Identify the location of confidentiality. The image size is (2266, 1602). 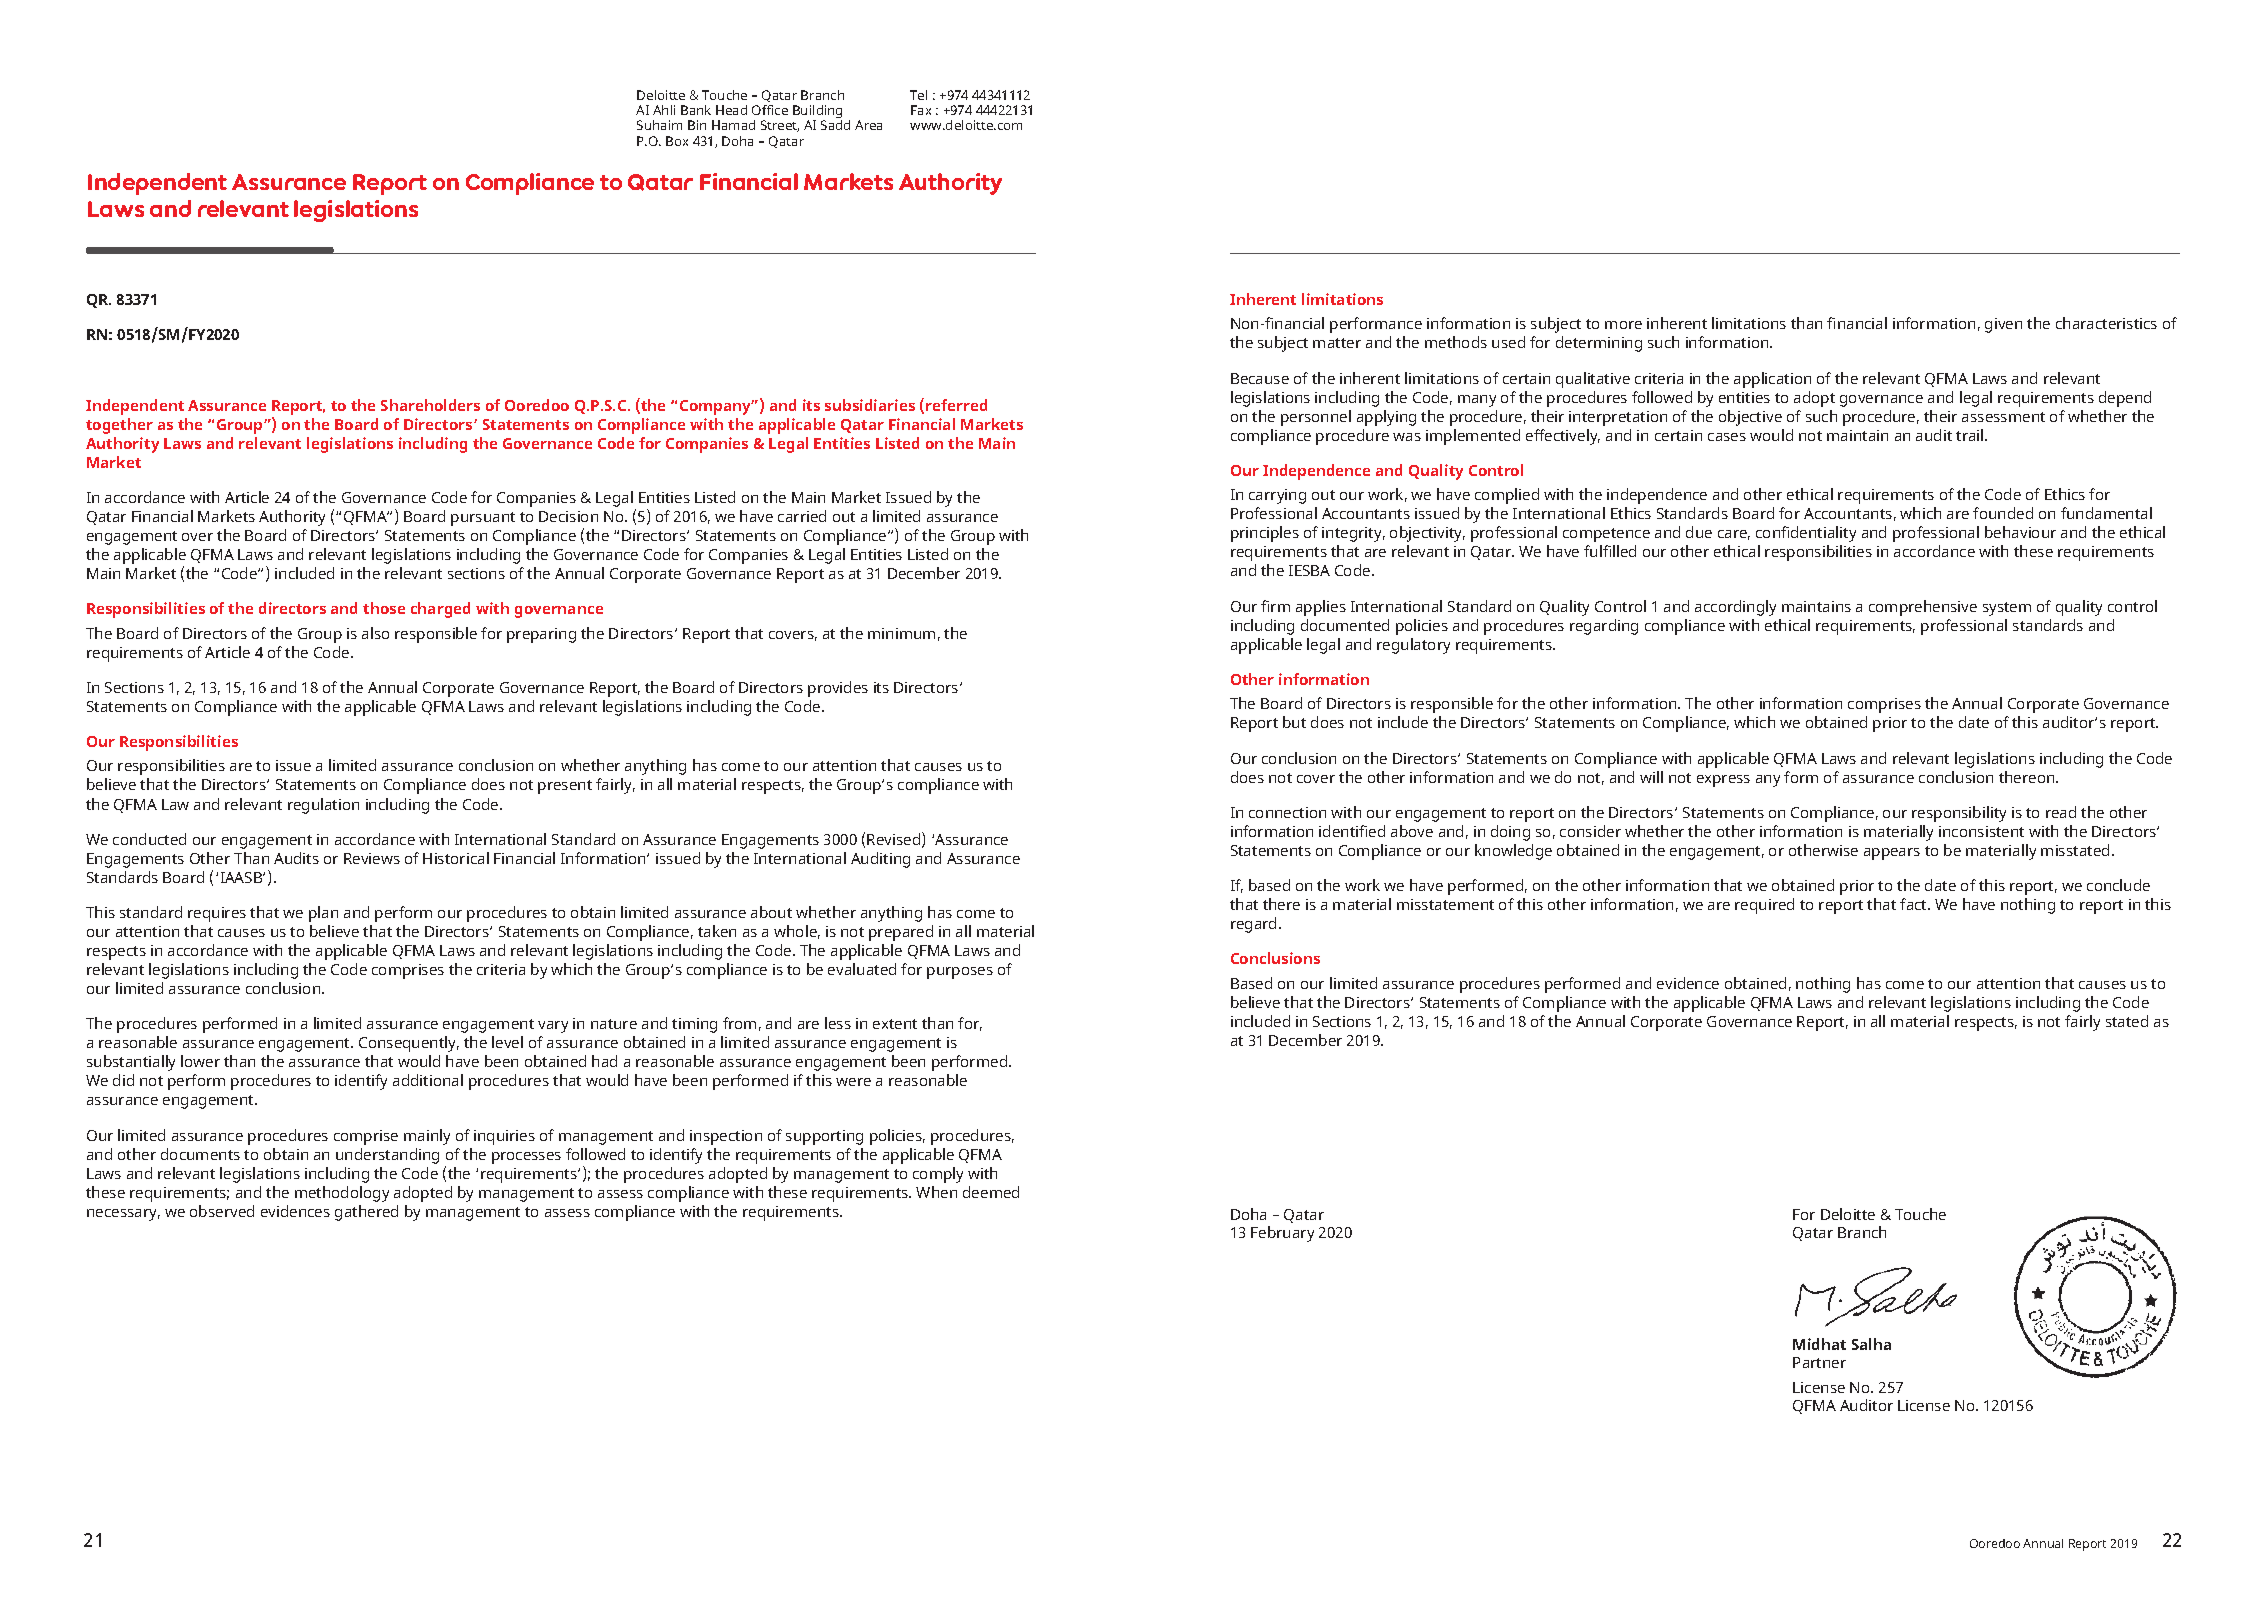
(1806, 534).
